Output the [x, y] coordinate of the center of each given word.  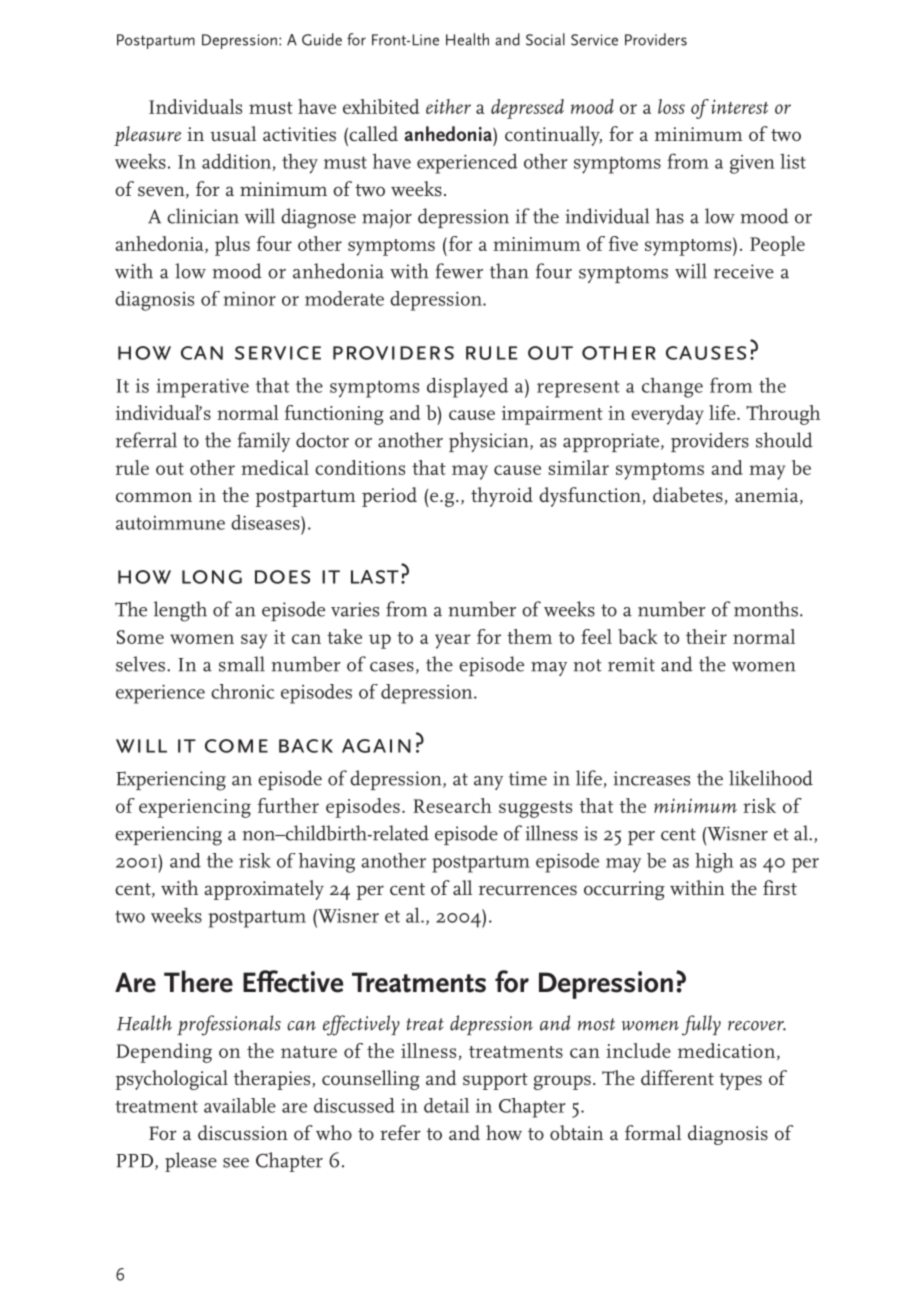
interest [739, 106]
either [448, 106]
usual [233, 134]
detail [446, 1105]
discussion [243, 1133]
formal [653, 1132]
